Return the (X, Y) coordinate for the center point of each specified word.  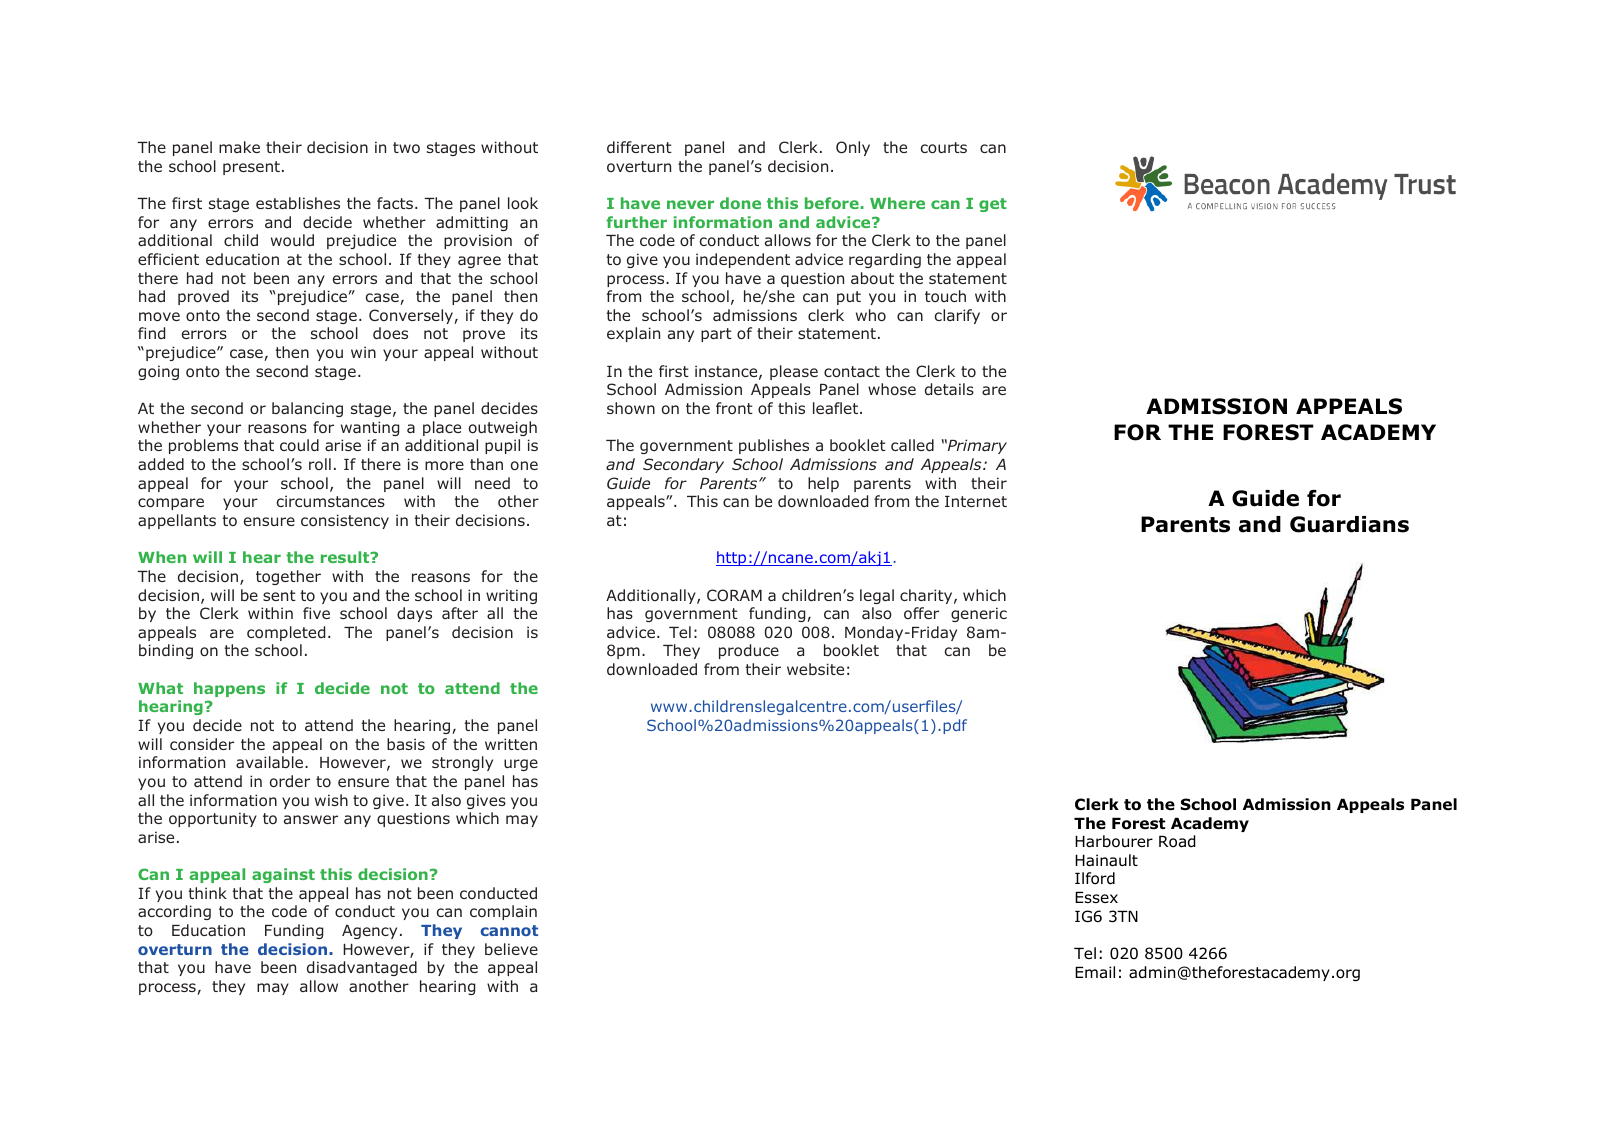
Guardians (1349, 524)
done (740, 203)
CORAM (734, 595)
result (346, 557)
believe (511, 949)
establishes (298, 203)
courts (944, 147)
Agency (369, 932)
